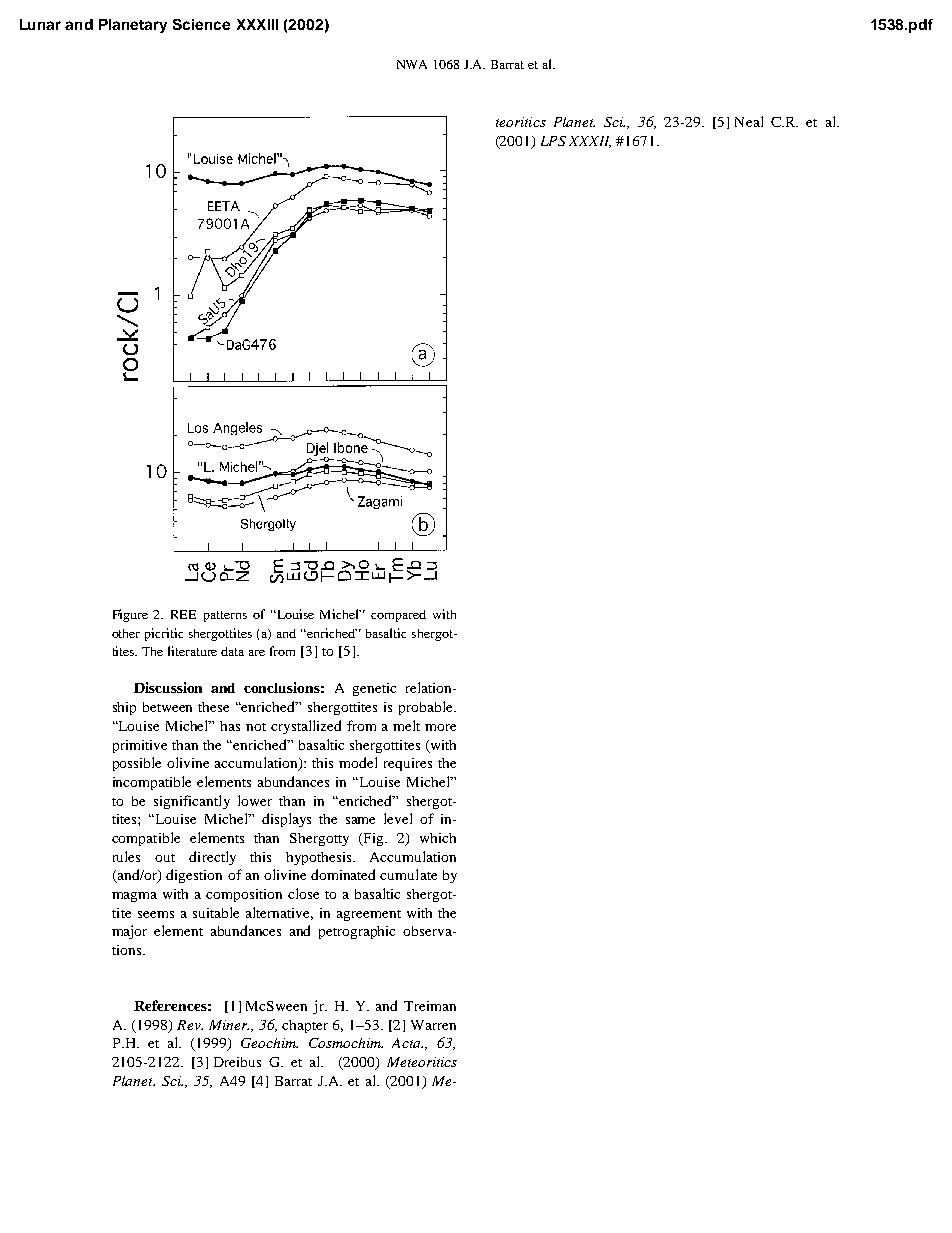 This screenshot has width=952, height=1233. Describe the element at coordinates (412, 64) in the screenshot. I see `NWA` at that location.
